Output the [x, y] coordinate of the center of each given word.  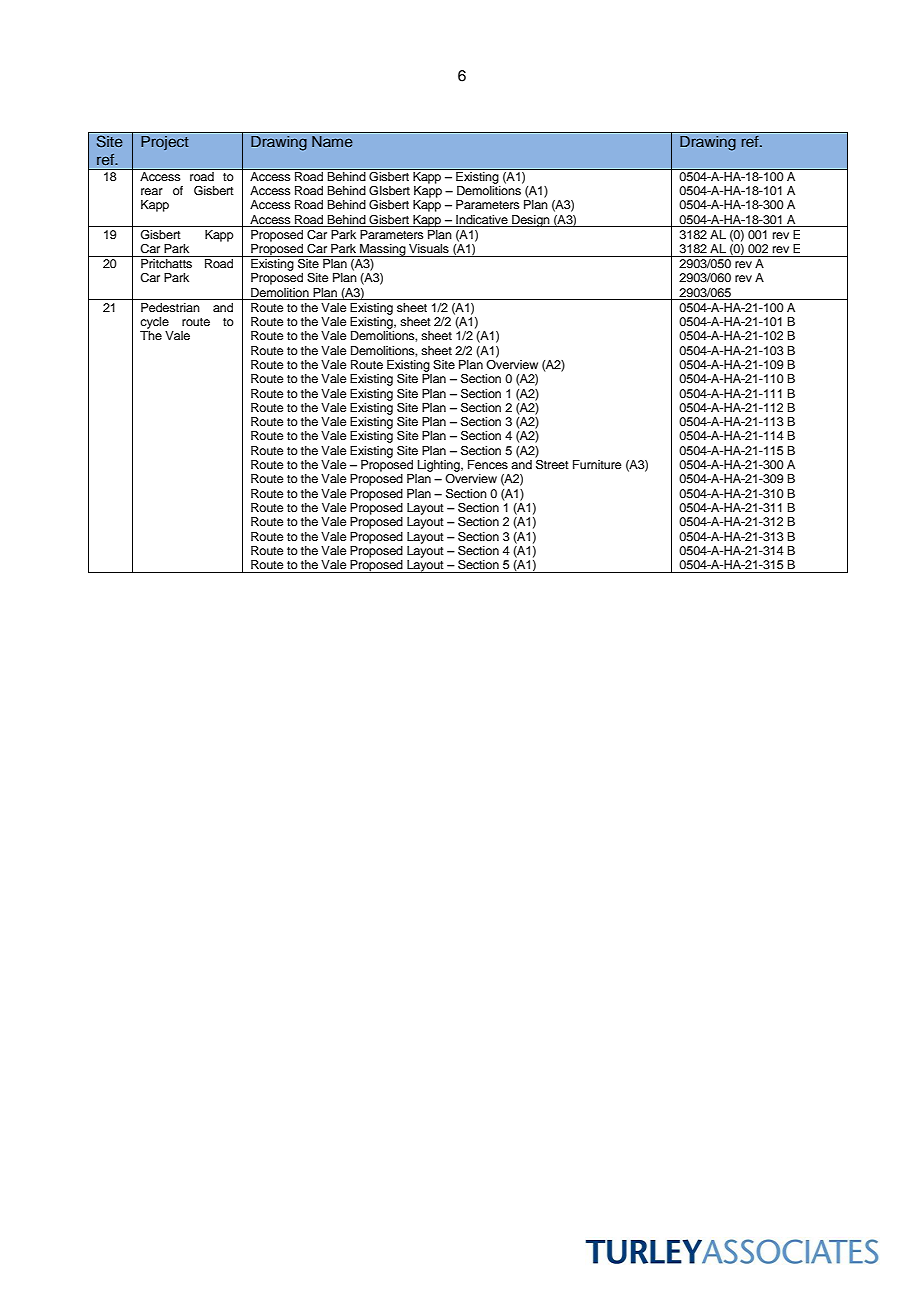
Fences [488, 464]
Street [552, 463]
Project [165, 143]
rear [152, 191]
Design [531, 221]
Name [332, 141]
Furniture [597, 464]
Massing [383, 250]
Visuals [429, 248]
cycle [154, 323]
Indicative [482, 219]
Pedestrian [170, 307]
